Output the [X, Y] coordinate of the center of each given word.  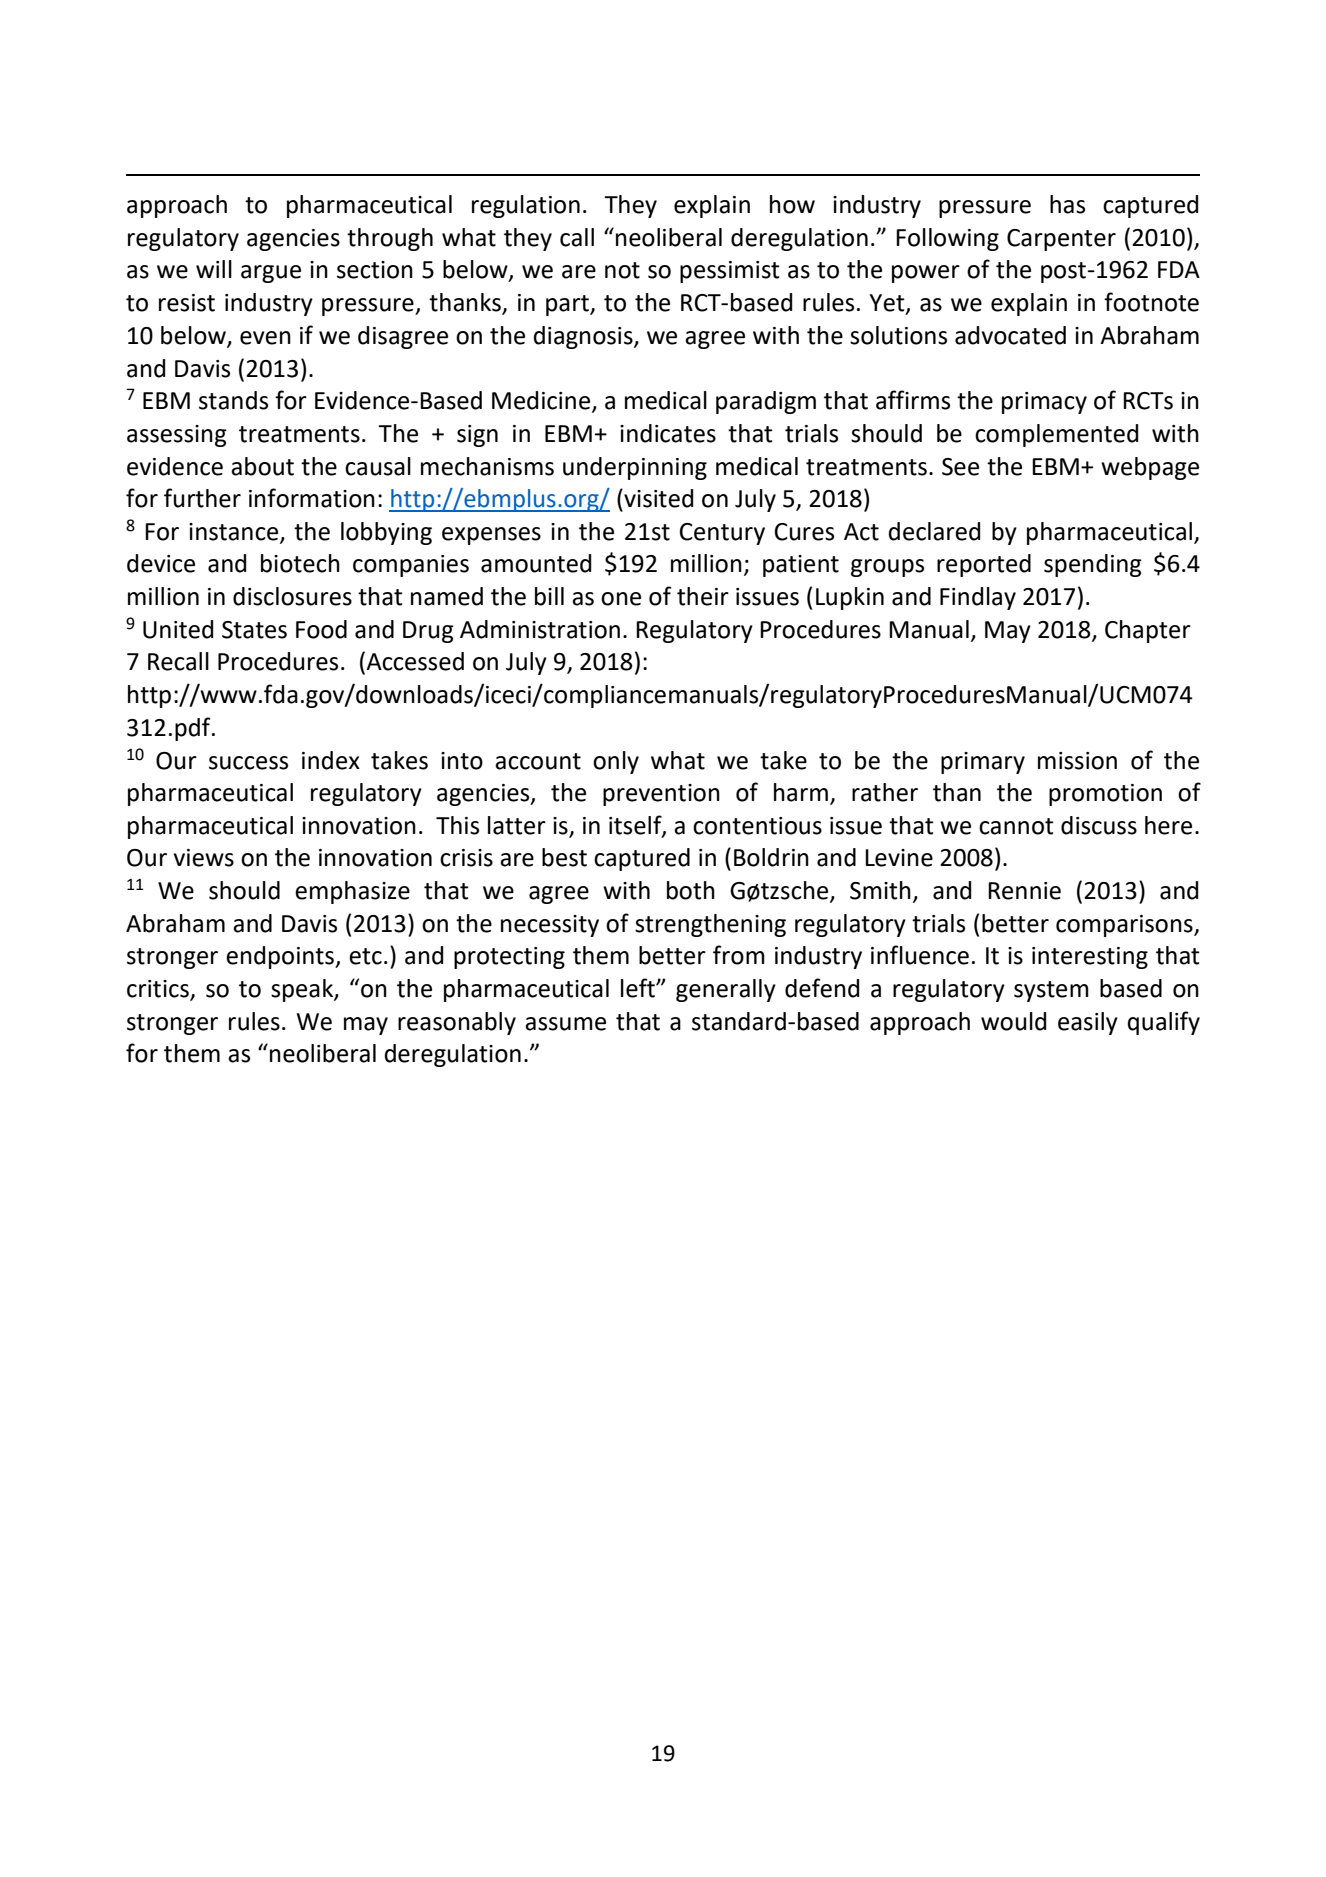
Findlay [978, 598]
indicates [668, 433]
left [639, 988]
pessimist [730, 272]
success [248, 763]
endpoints [281, 957]
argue [271, 274]
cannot [1016, 826]
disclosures [292, 596]
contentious [757, 826]
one [621, 599]
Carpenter [1061, 240]
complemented [1056, 435]
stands [233, 400]
